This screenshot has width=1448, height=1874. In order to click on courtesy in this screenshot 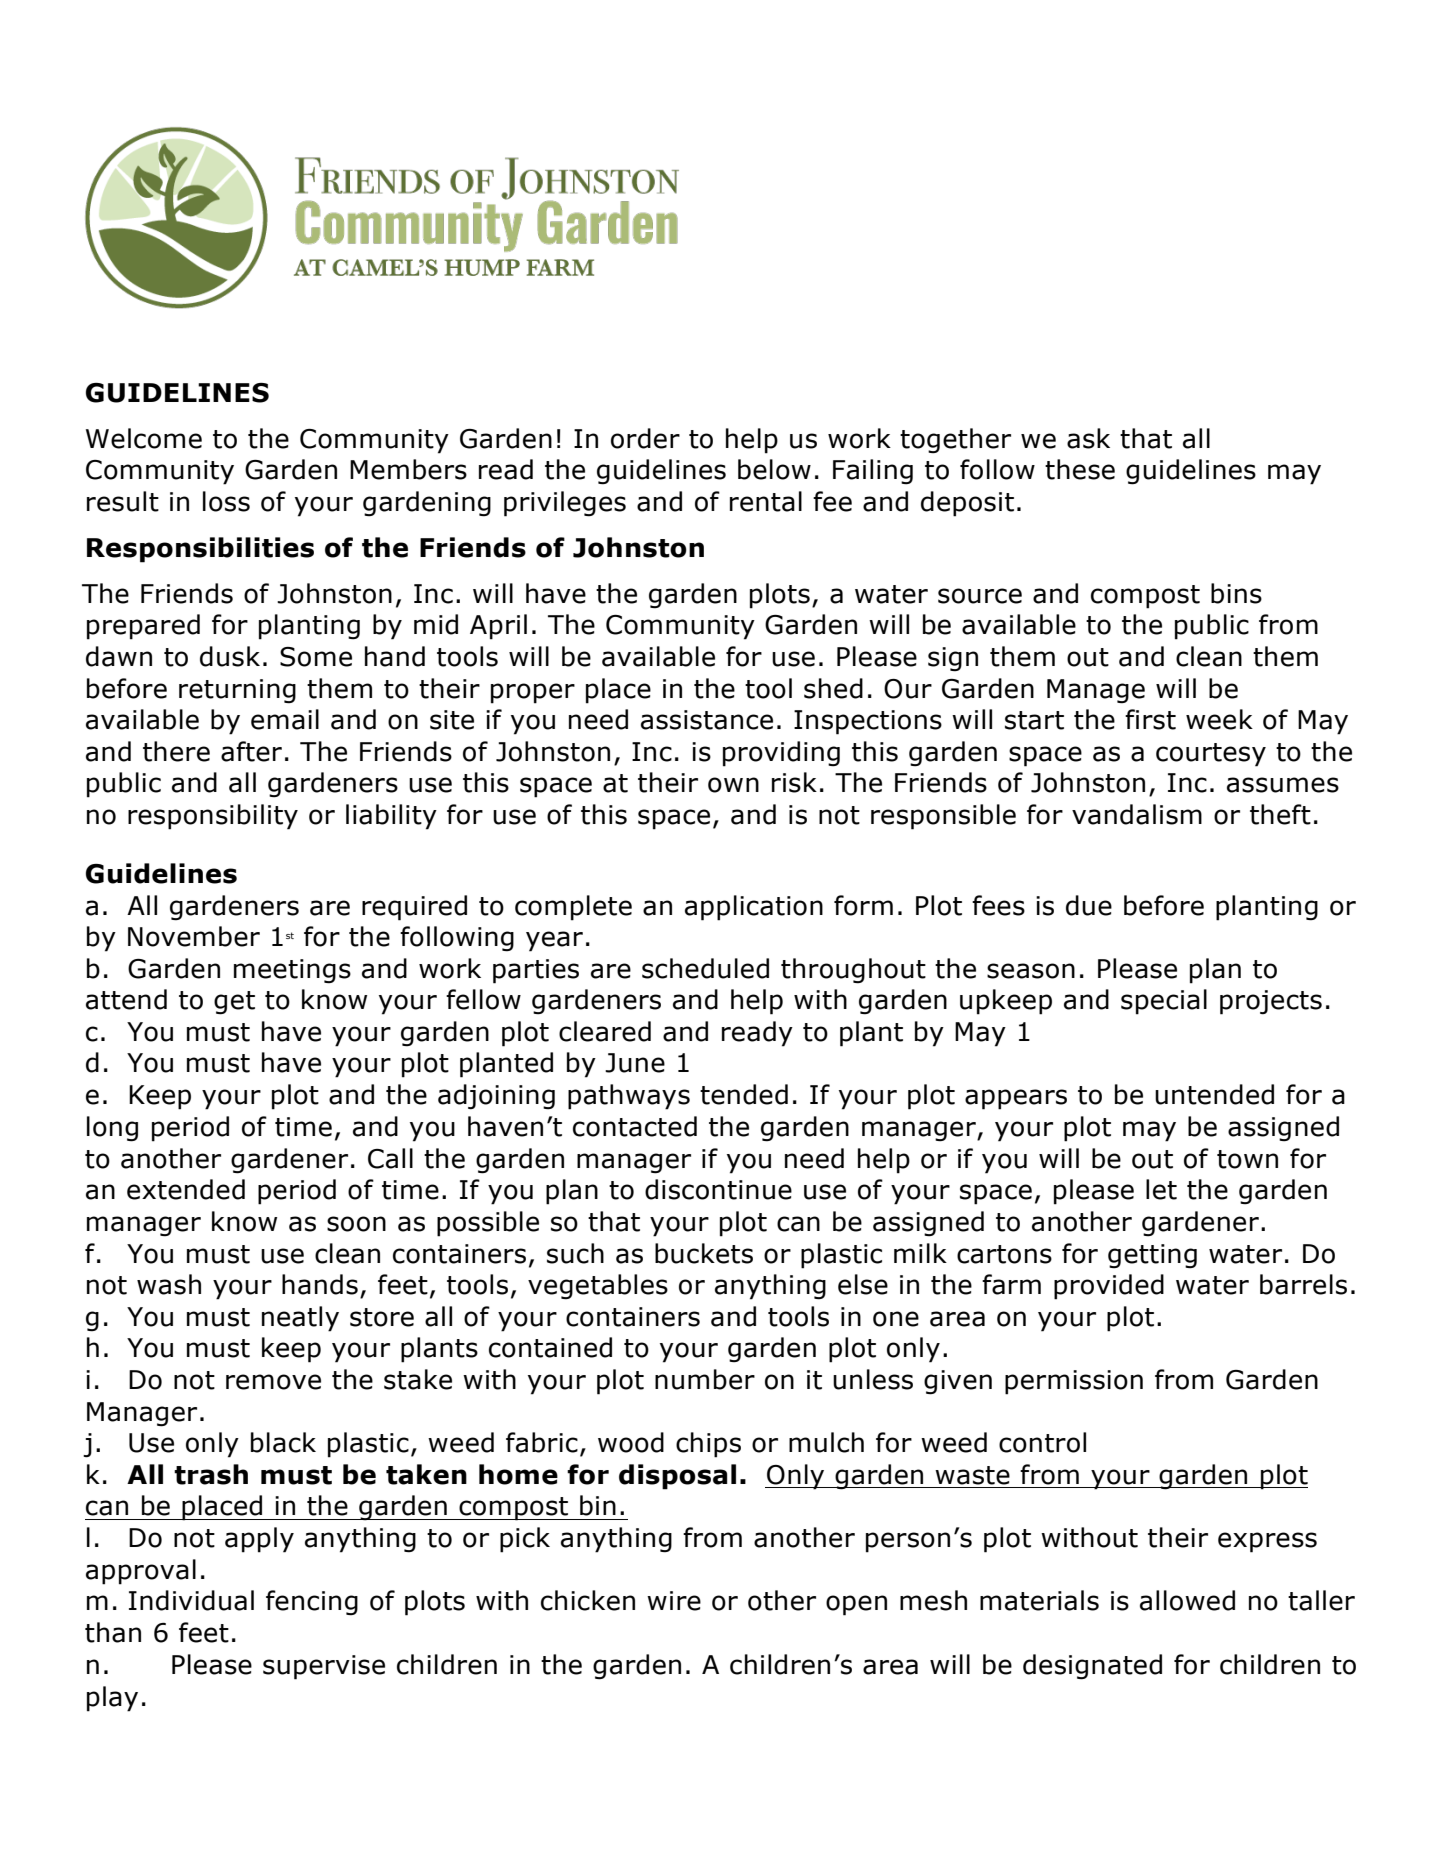, I will do `click(1211, 755)`.
